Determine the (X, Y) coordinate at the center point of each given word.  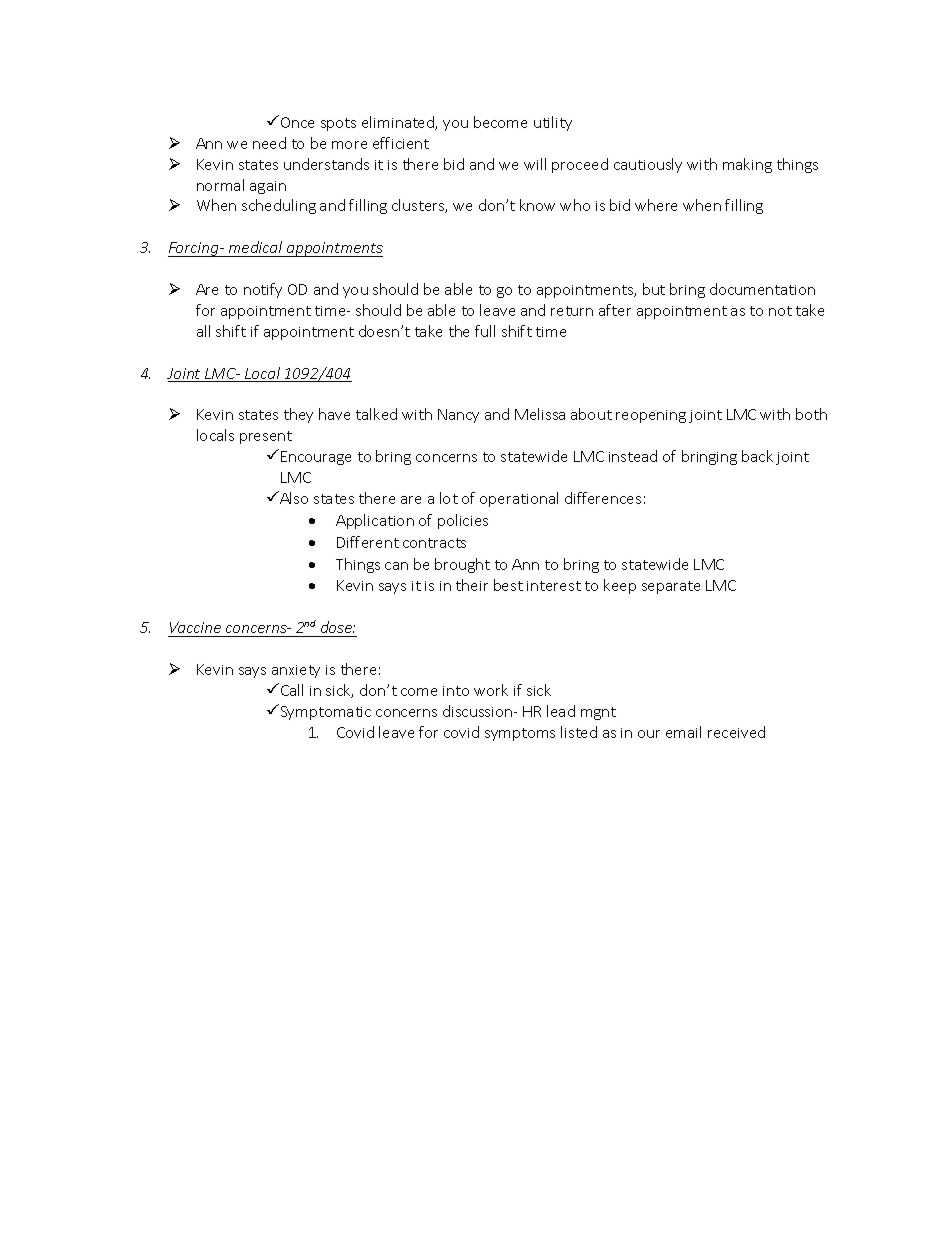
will (535, 164)
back (757, 456)
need (269, 143)
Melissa (540, 414)
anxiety (296, 671)
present (266, 437)
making (747, 165)
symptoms (520, 734)
